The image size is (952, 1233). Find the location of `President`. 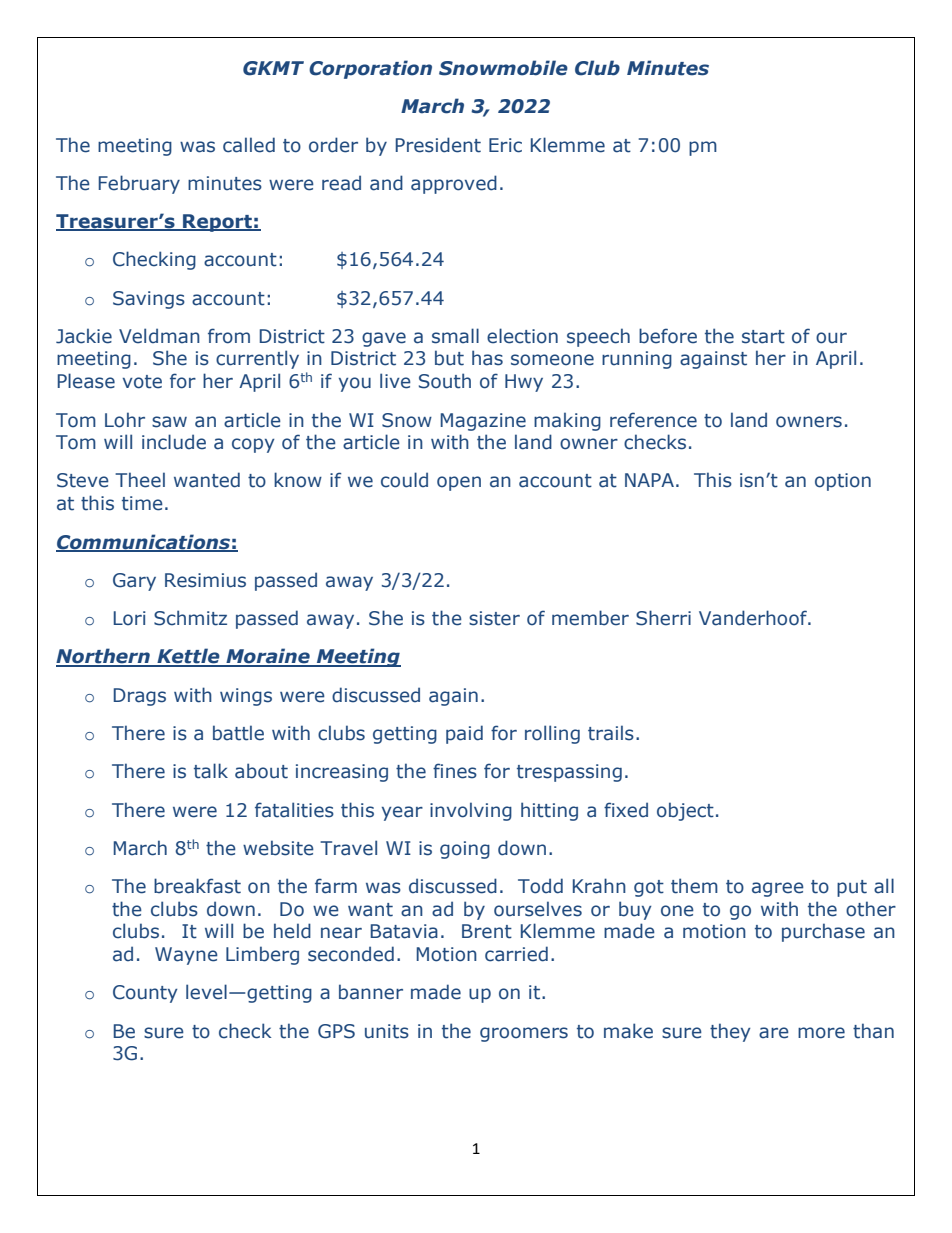

President is located at coordinates (438, 145).
